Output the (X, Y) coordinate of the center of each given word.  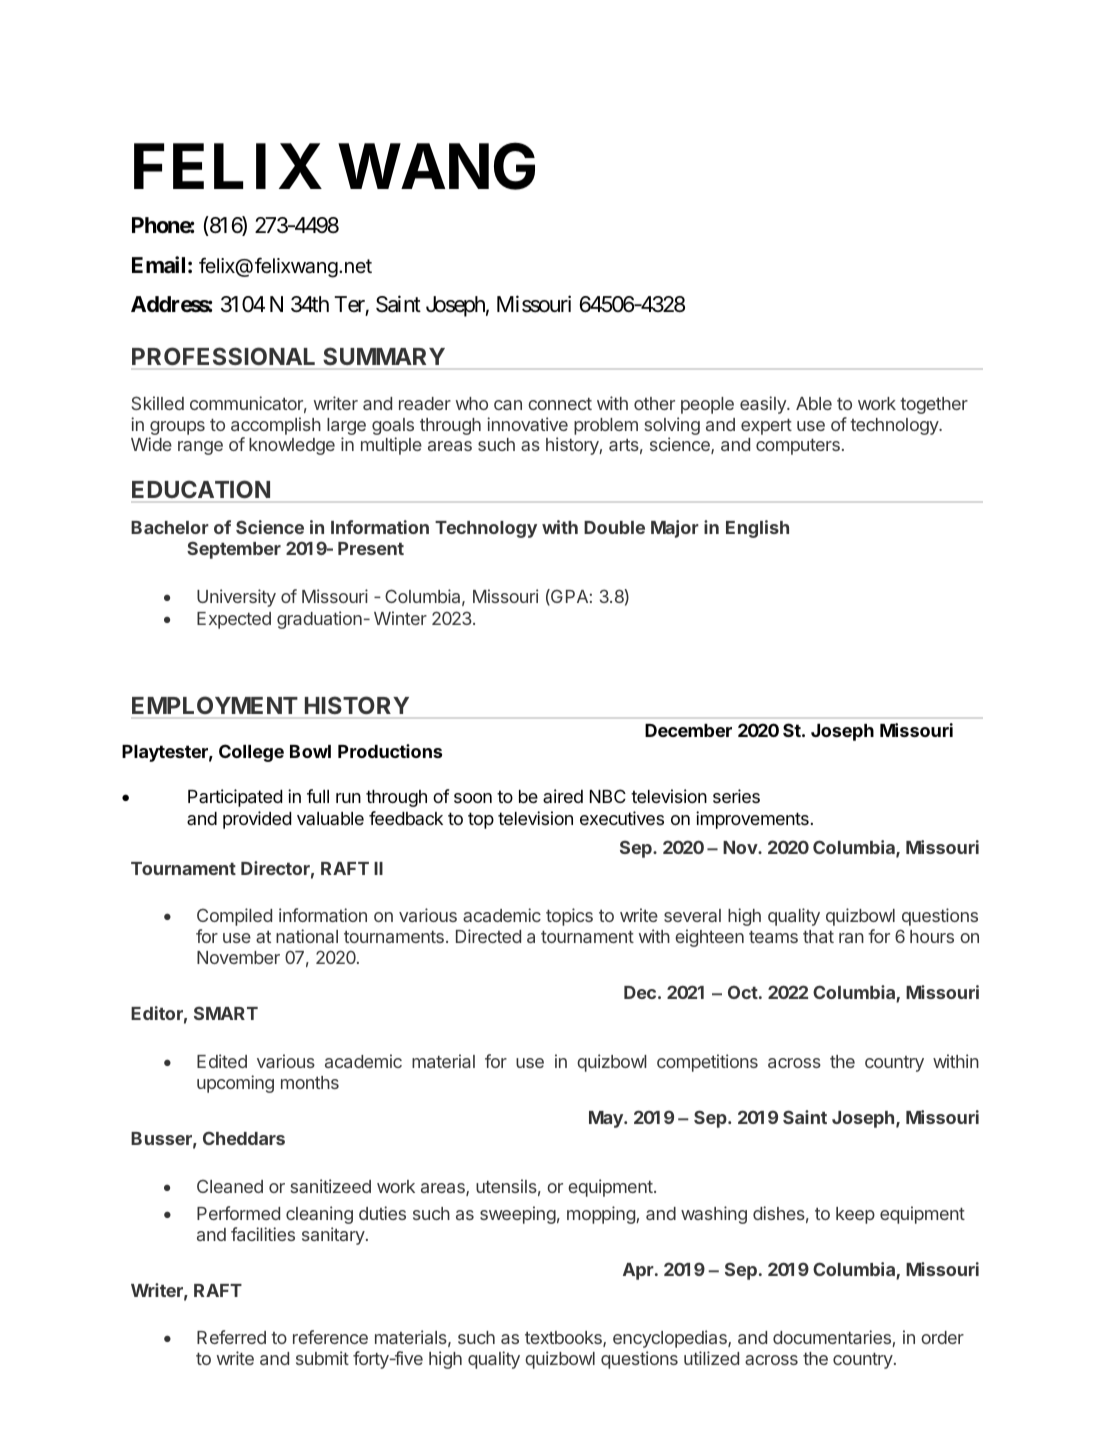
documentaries (833, 1338)
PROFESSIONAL (223, 356)
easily (764, 405)
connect (560, 404)
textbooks (564, 1339)
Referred (231, 1337)
